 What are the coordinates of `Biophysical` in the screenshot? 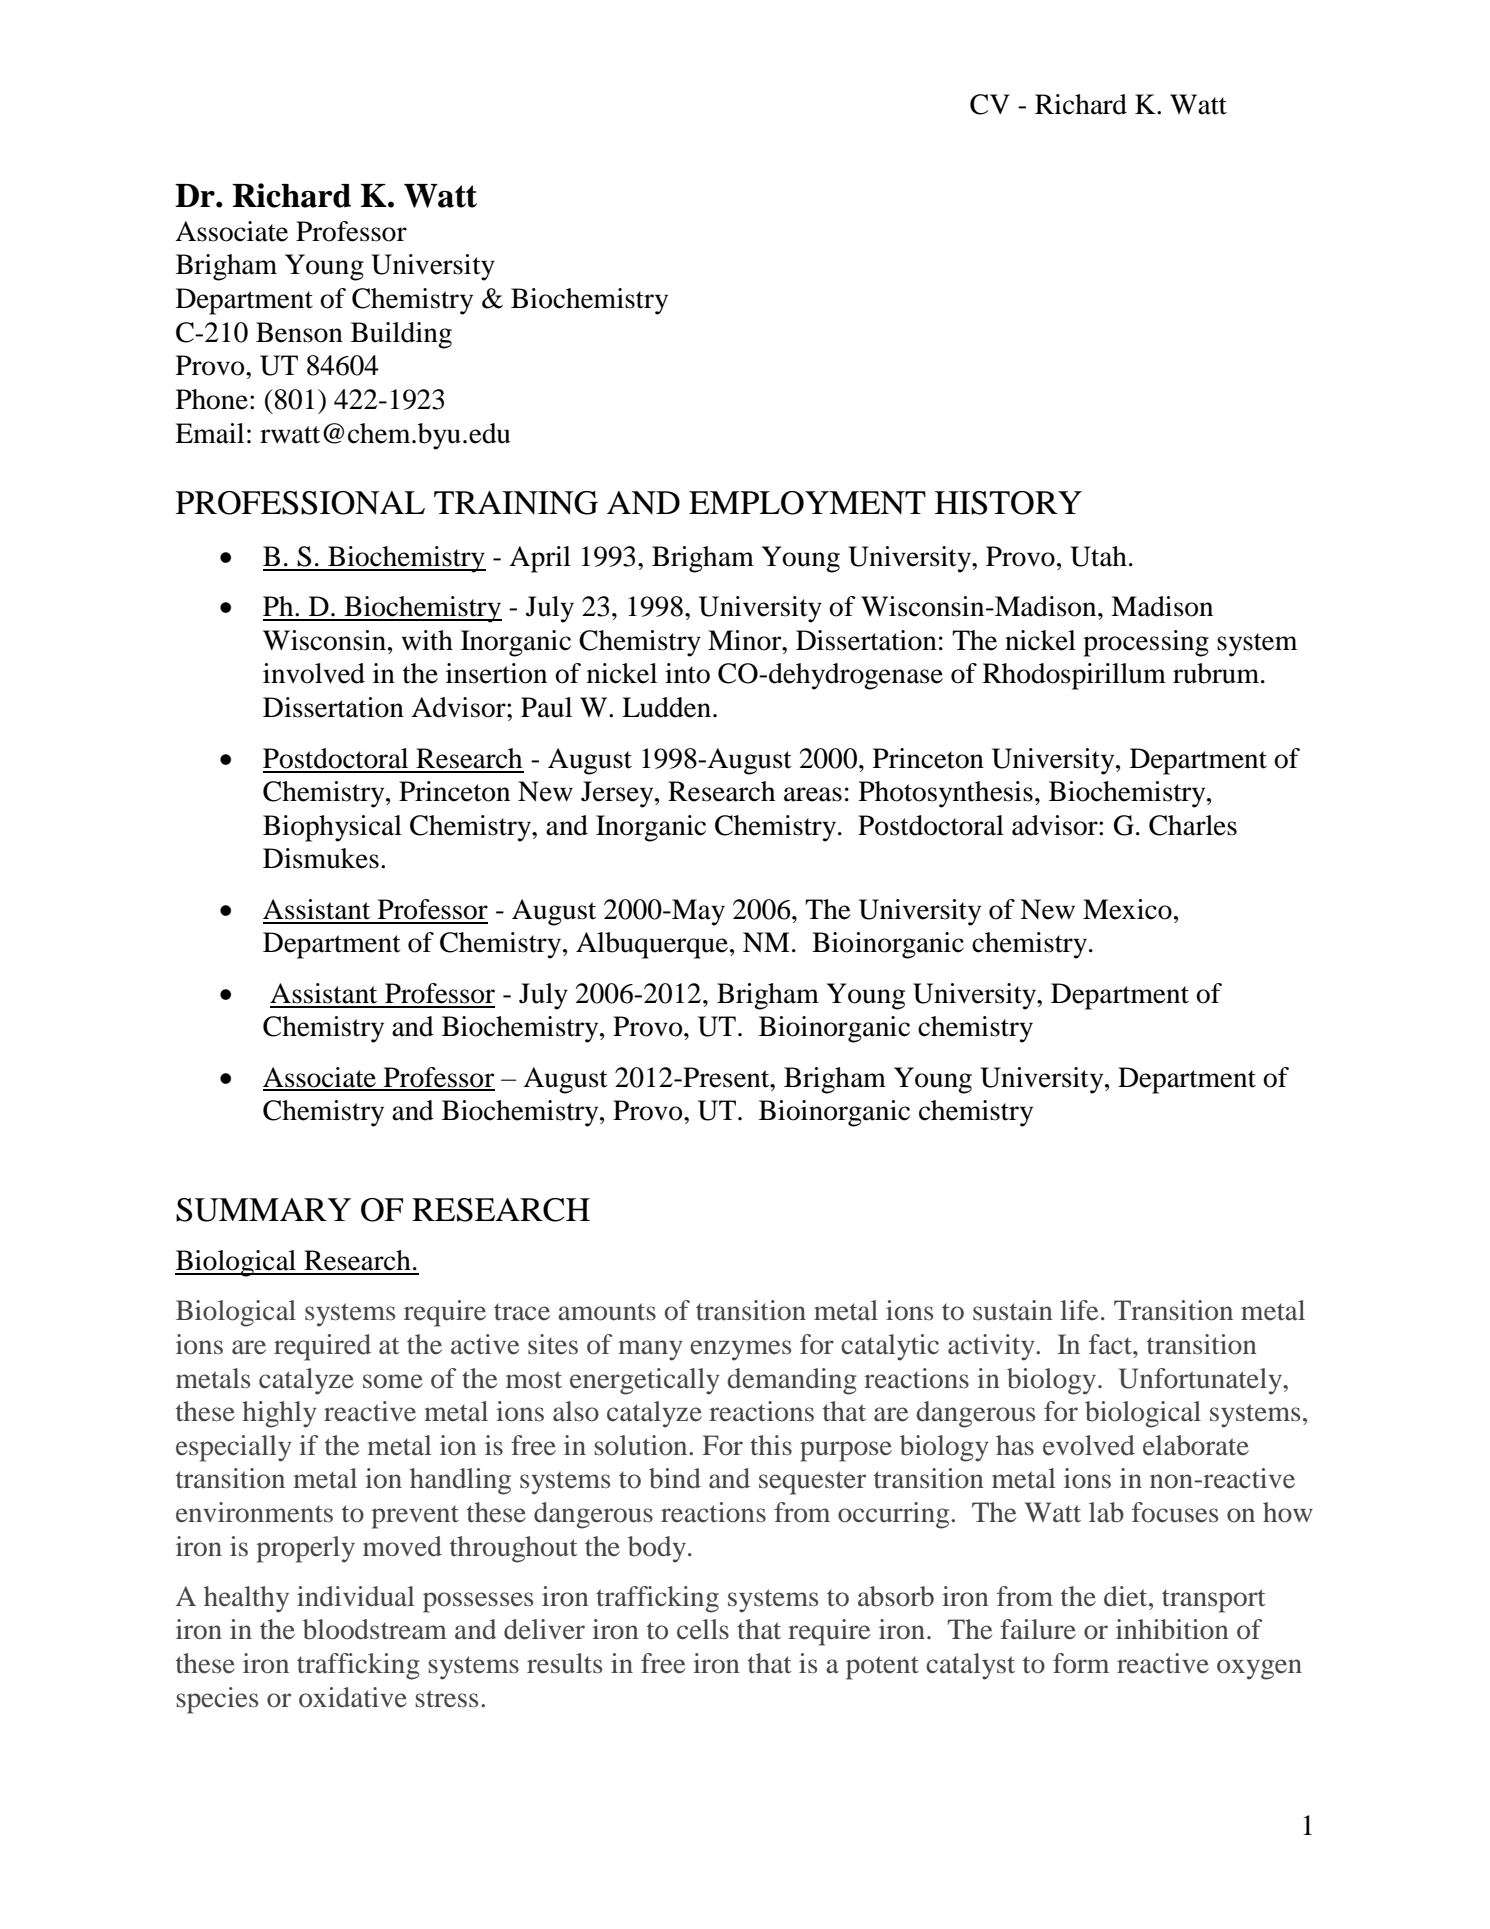 It's located at (332, 828).
